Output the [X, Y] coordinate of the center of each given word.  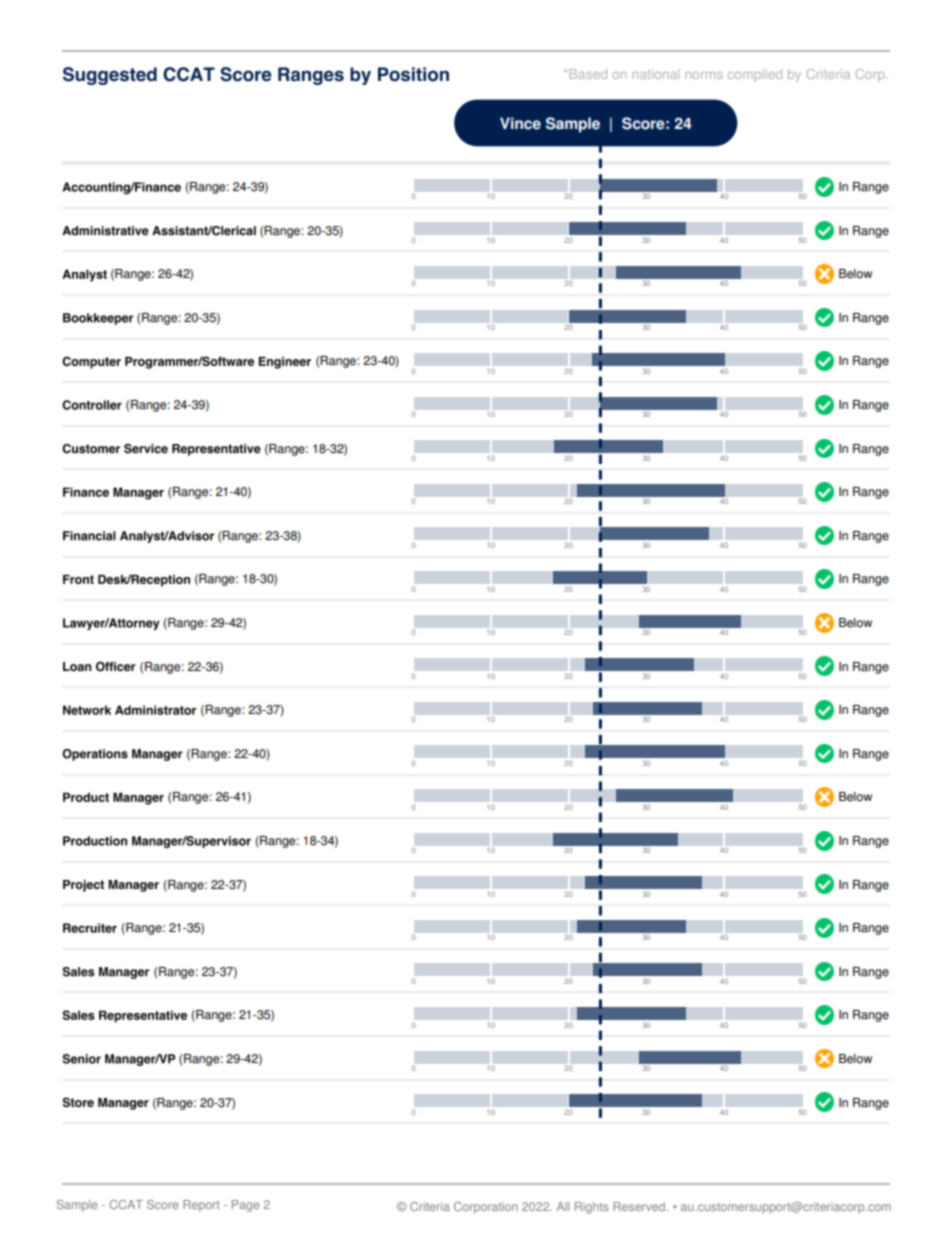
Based [588, 74]
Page [246, 1206]
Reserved [640, 1206]
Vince [520, 123]
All [563, 1206]
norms [704, 75]
